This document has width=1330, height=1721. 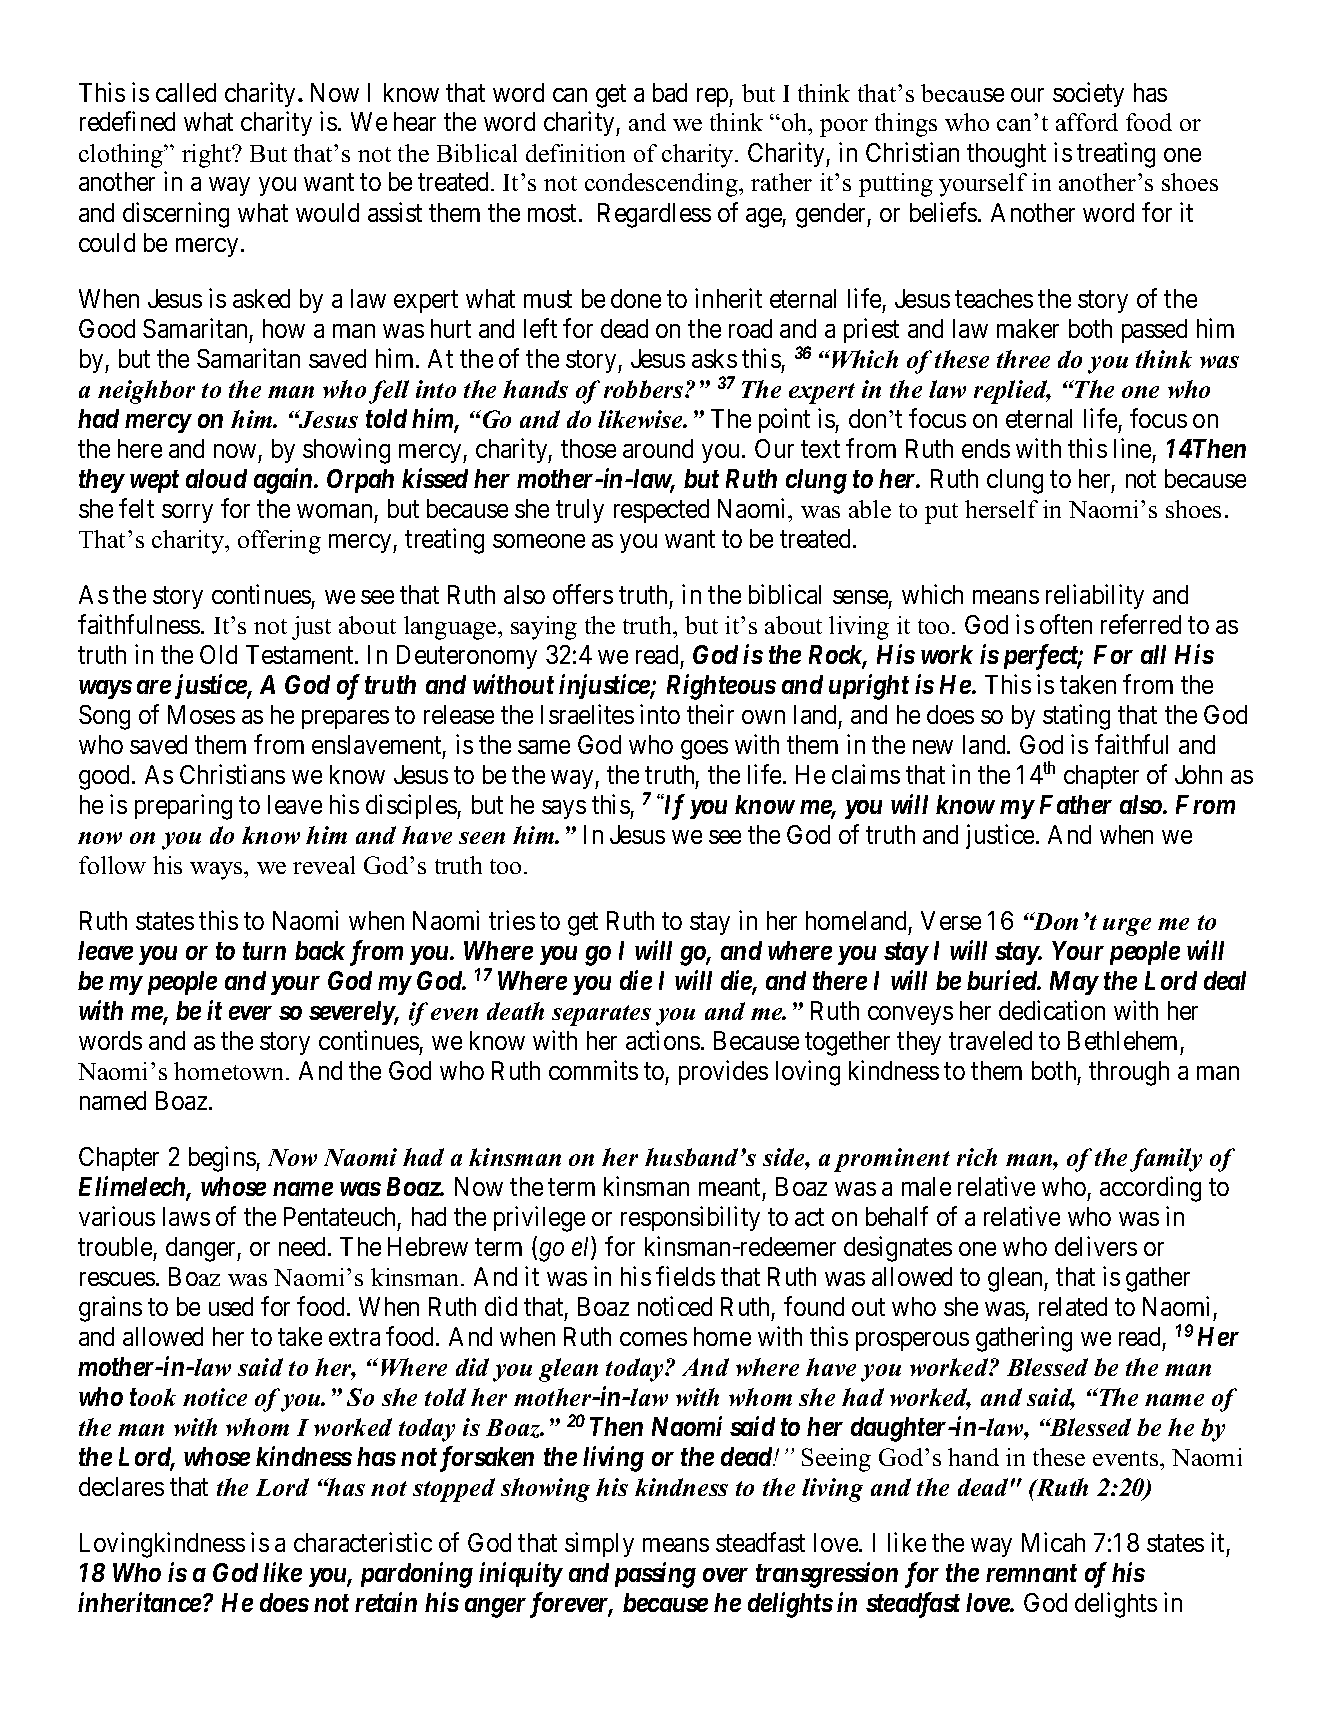 I want to click on line, so click(x=1132, y=448).
